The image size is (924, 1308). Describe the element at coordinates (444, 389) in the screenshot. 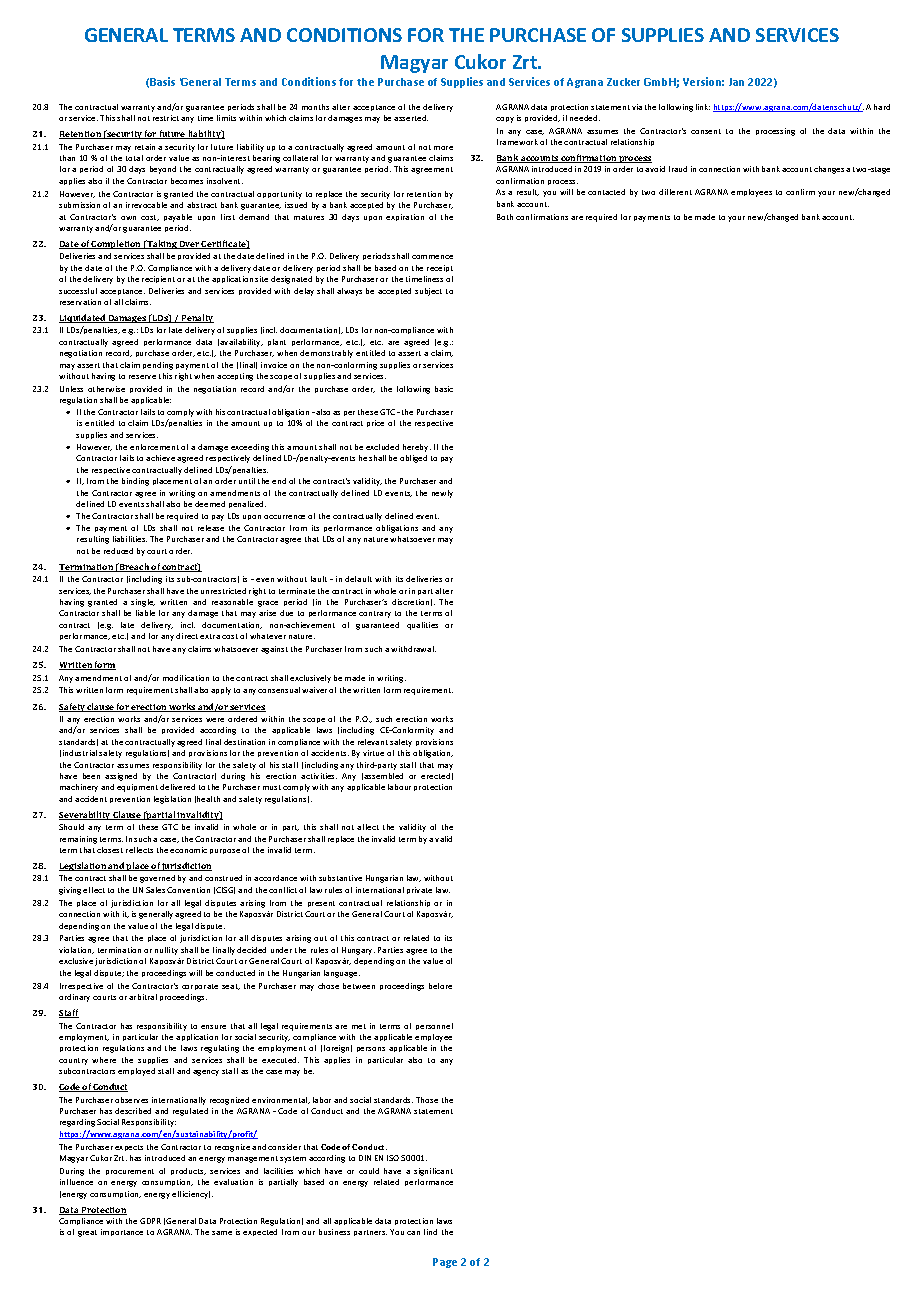

I see `basic` at that location.
